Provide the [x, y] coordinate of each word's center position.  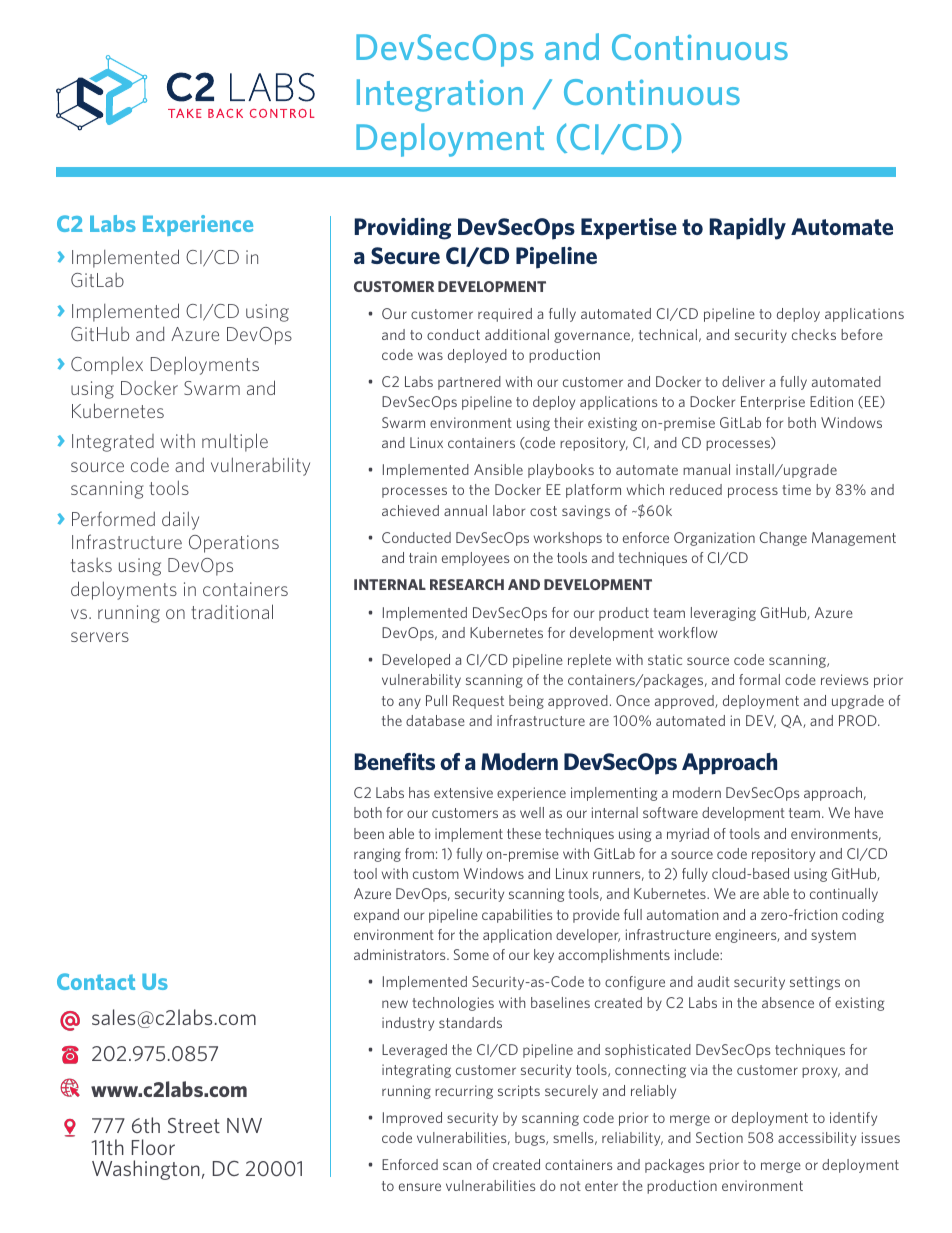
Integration [440, 95]
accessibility [817, 1139]
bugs [531, 1139]
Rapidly [747, 229]
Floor [153, 1147]
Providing [402, 229]
